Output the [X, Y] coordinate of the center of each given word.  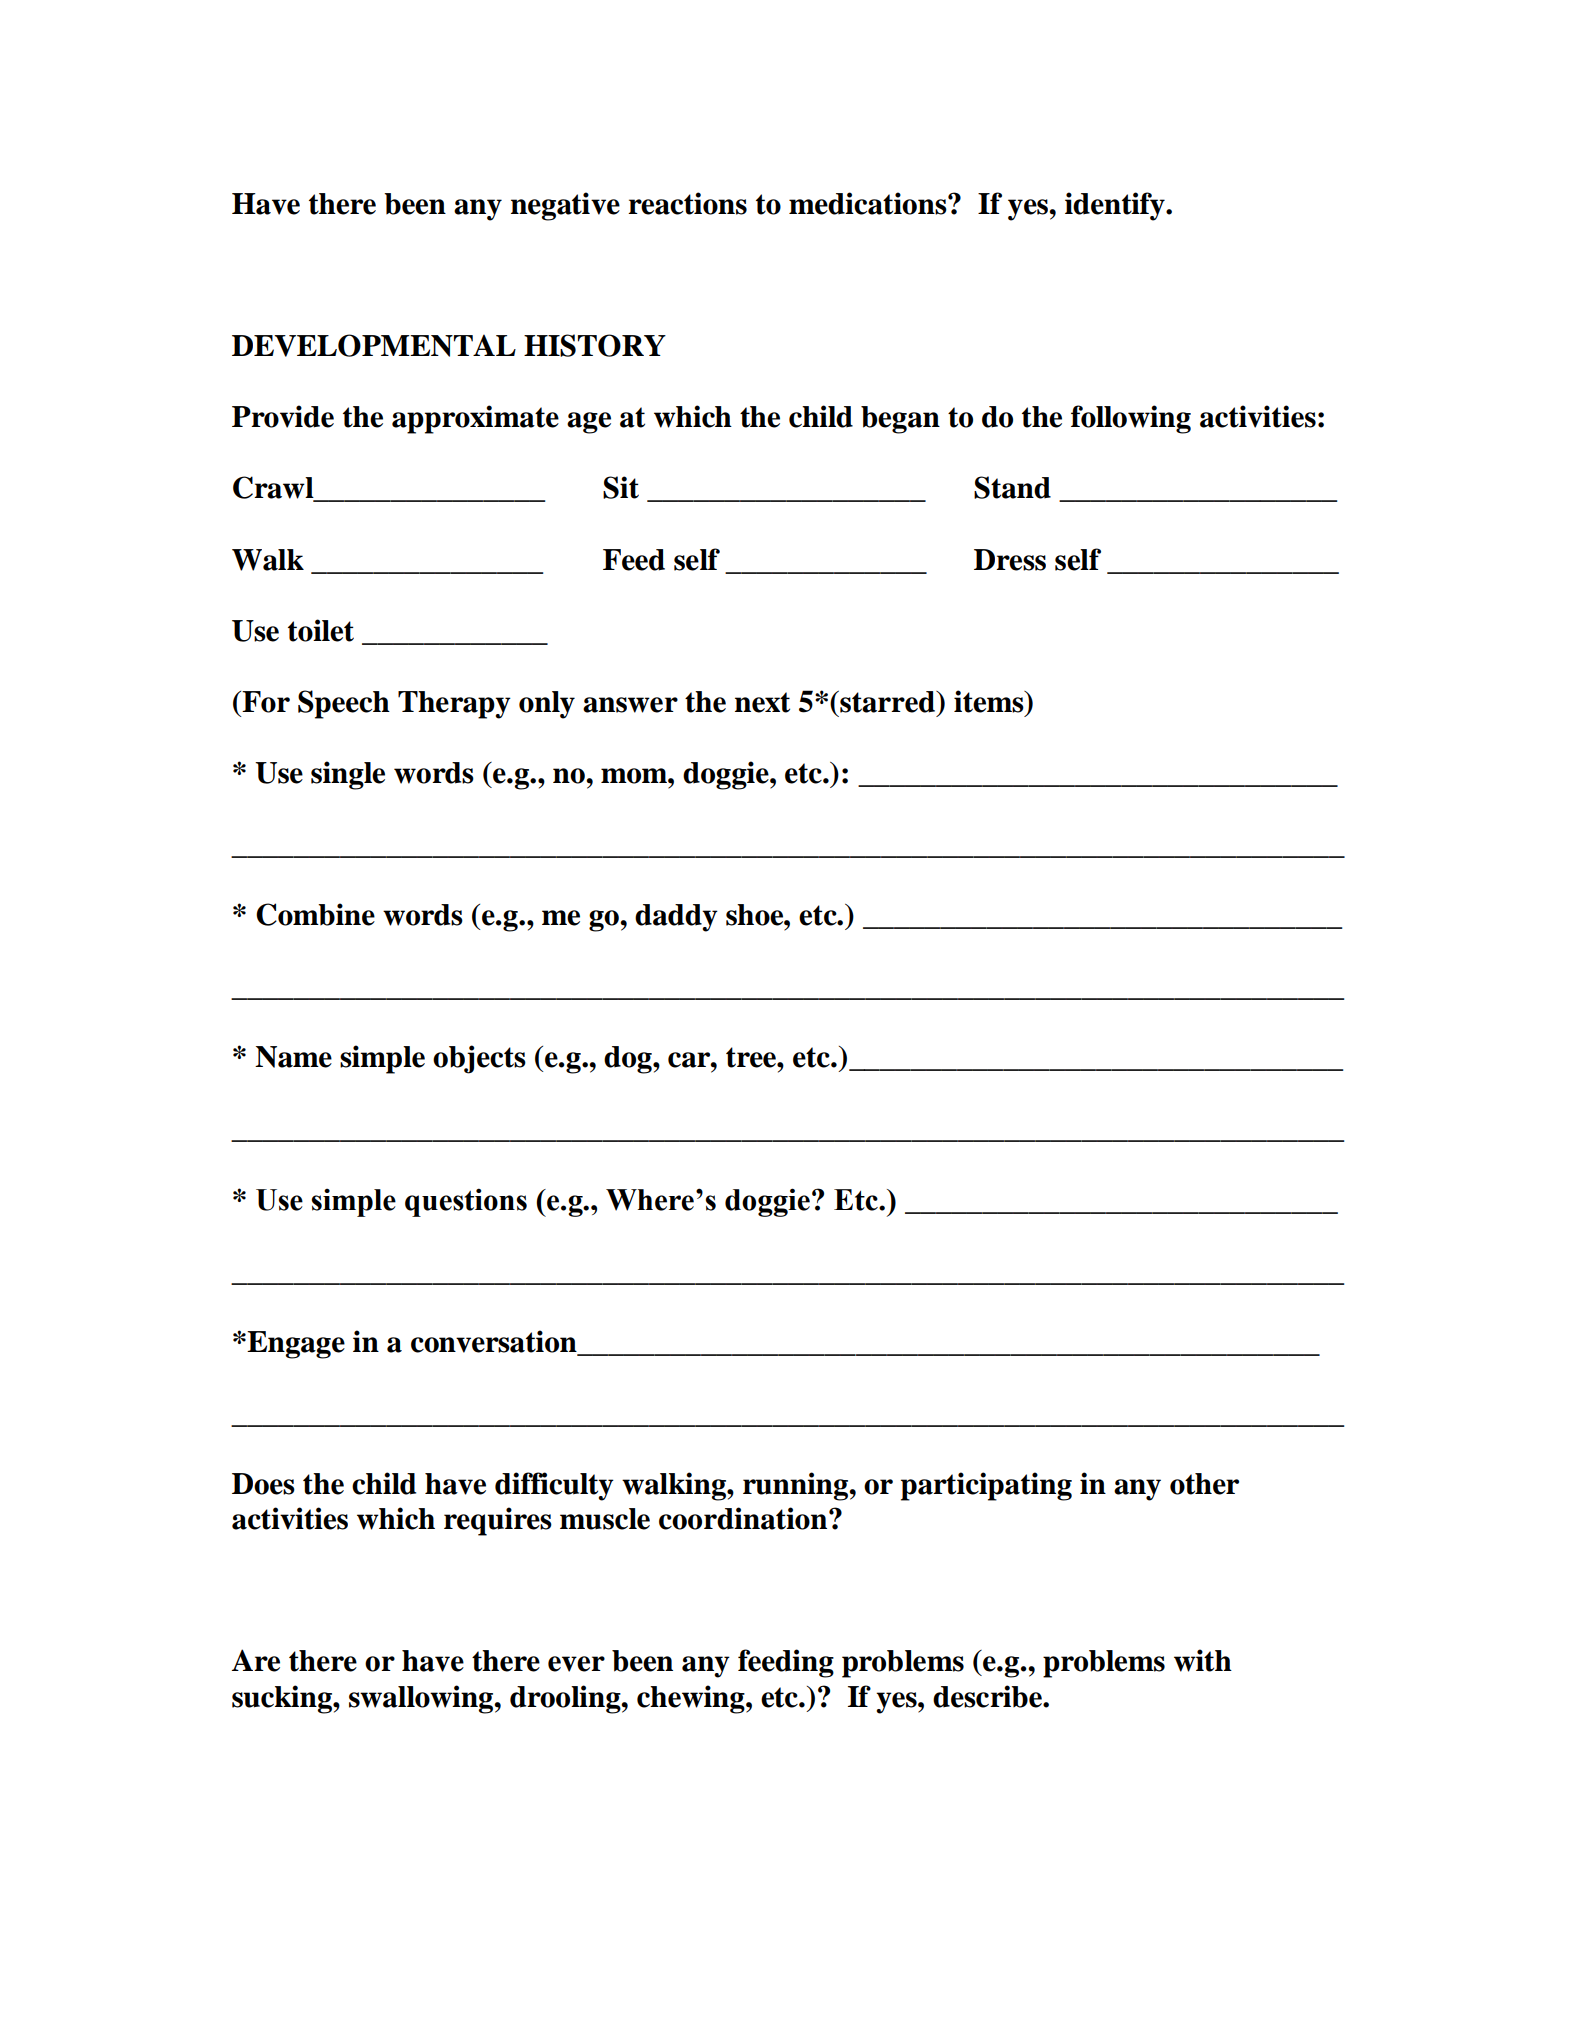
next [762, 702]
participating [986, 1486]
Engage [295, 1345]
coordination [744, 1518]
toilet [321, 630]
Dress [1010, 560]
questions [466, 1202]
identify [1116, 206]
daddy [676, 918]
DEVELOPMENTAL [374, 345]
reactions [687, 203]
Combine [315, 914]
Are [256, 1660]
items [990, 701]
